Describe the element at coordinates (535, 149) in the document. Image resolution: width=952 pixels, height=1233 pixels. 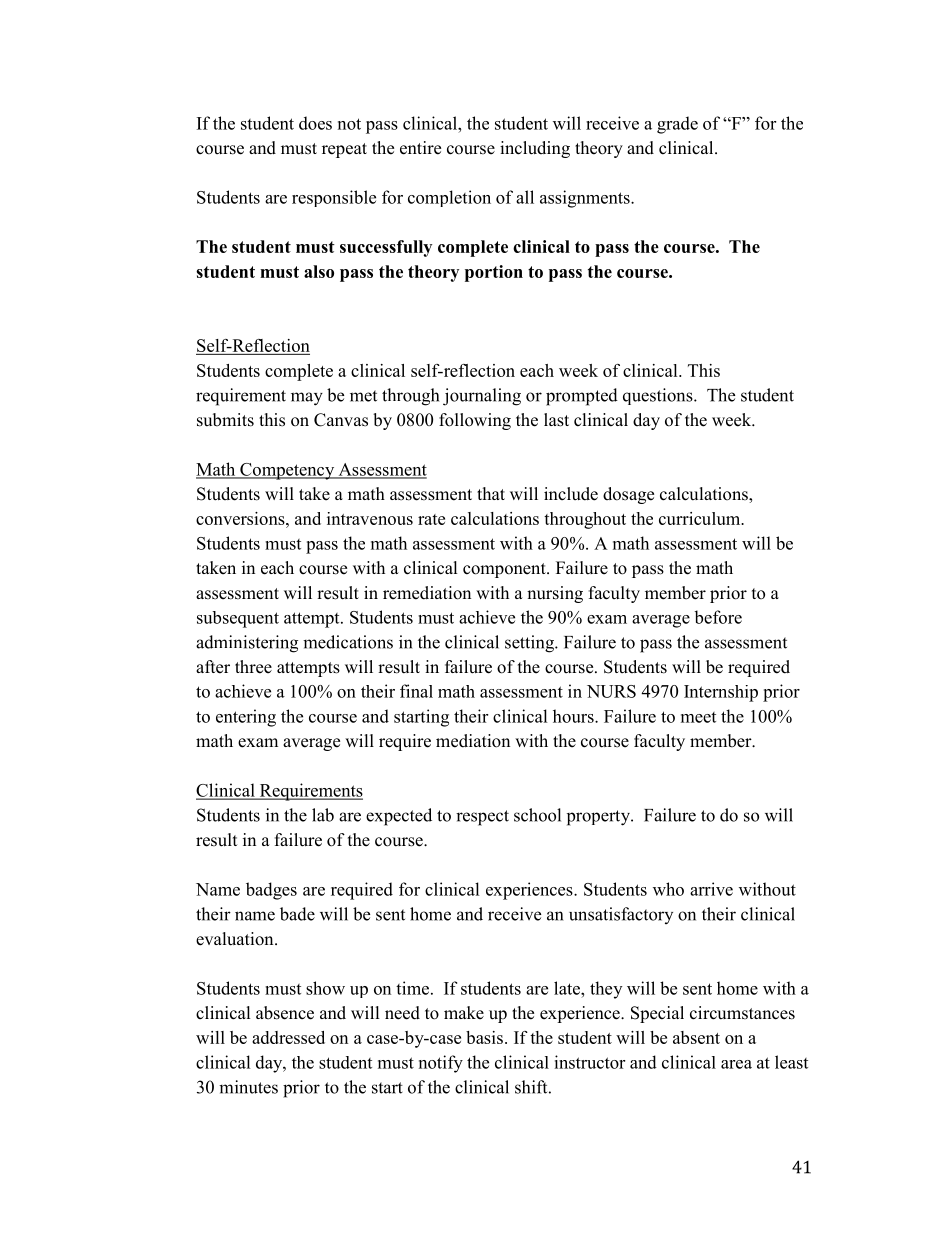
I see `including` at that location.
